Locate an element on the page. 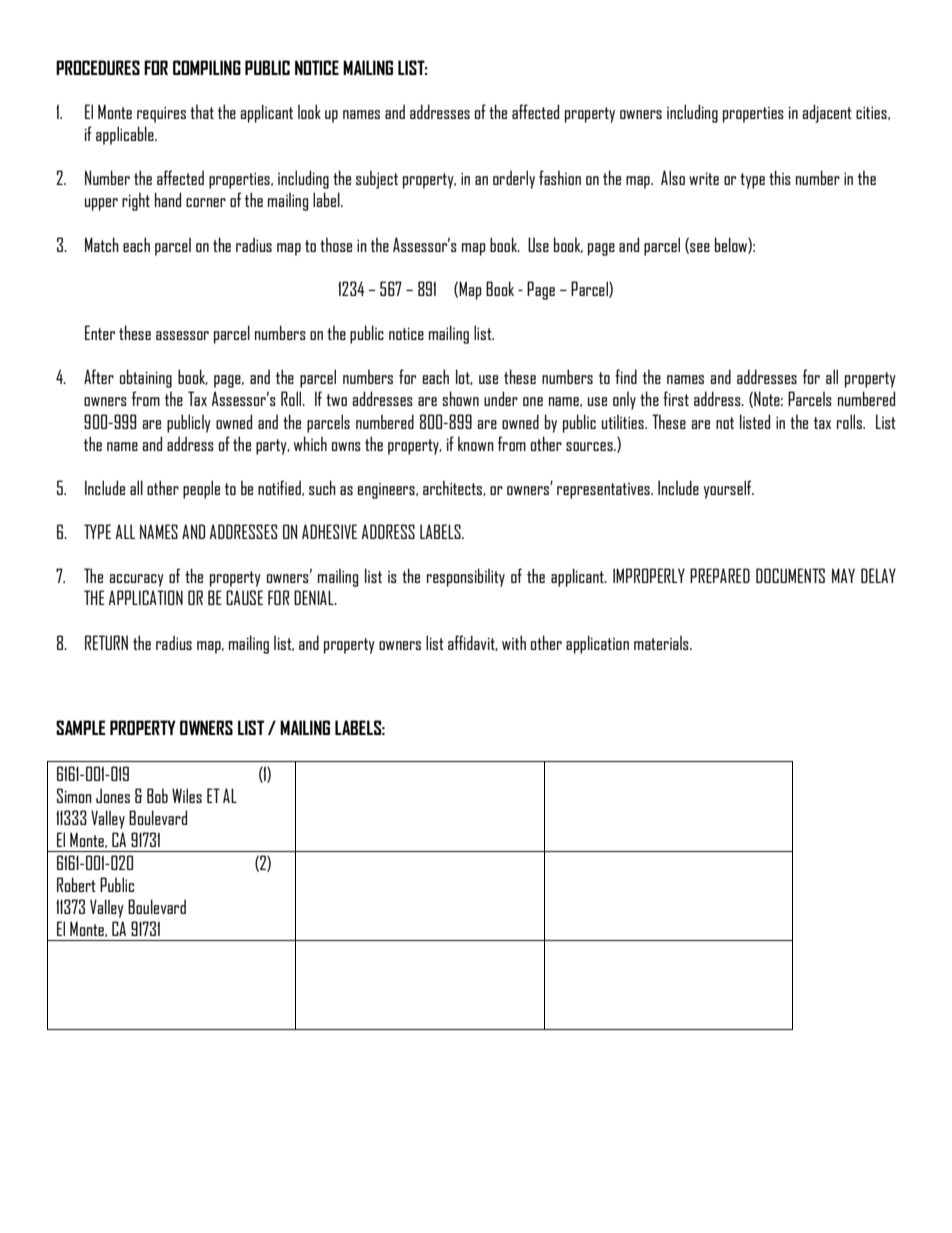 This document has height=1233, width=952. people is located at coordinates (201, 489).
